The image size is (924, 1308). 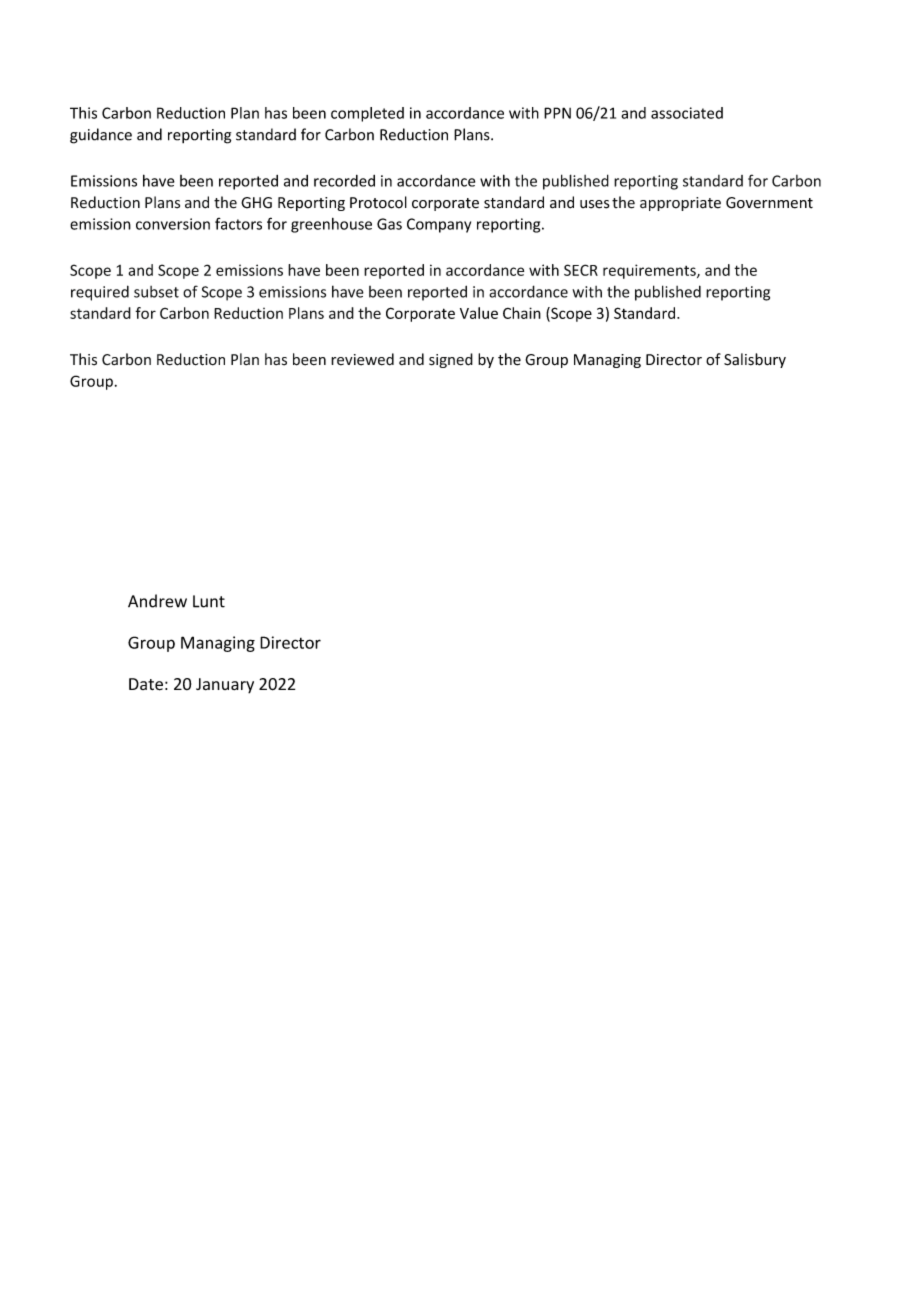 I want to click on signed, so click(x=451, y=360).
